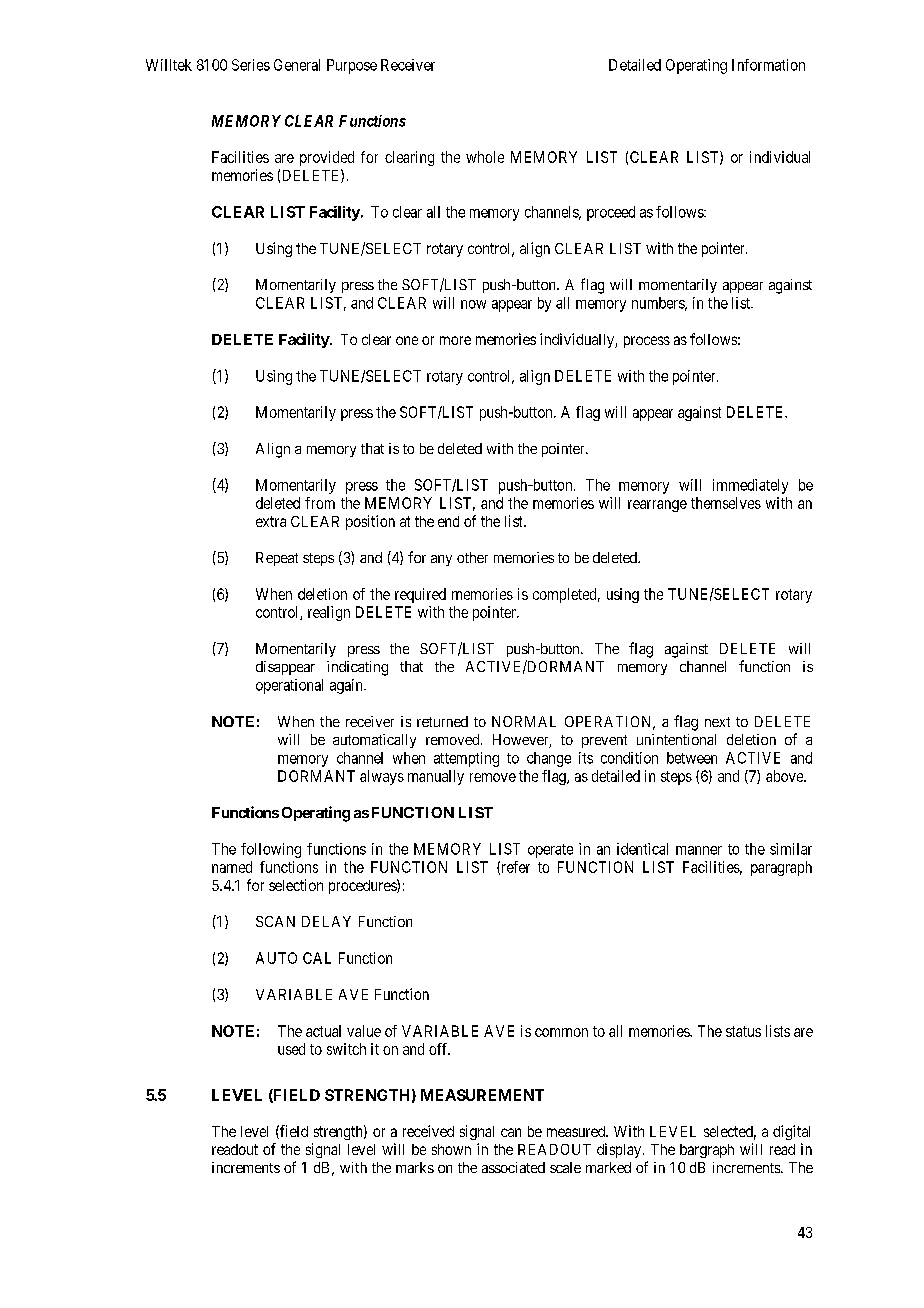 Image resolution: width=924 pixels, height=1308 pixels. What do you see at coordinates (692, 758) in the screenshot?
I see `between` at bounding box center [692, 758].
